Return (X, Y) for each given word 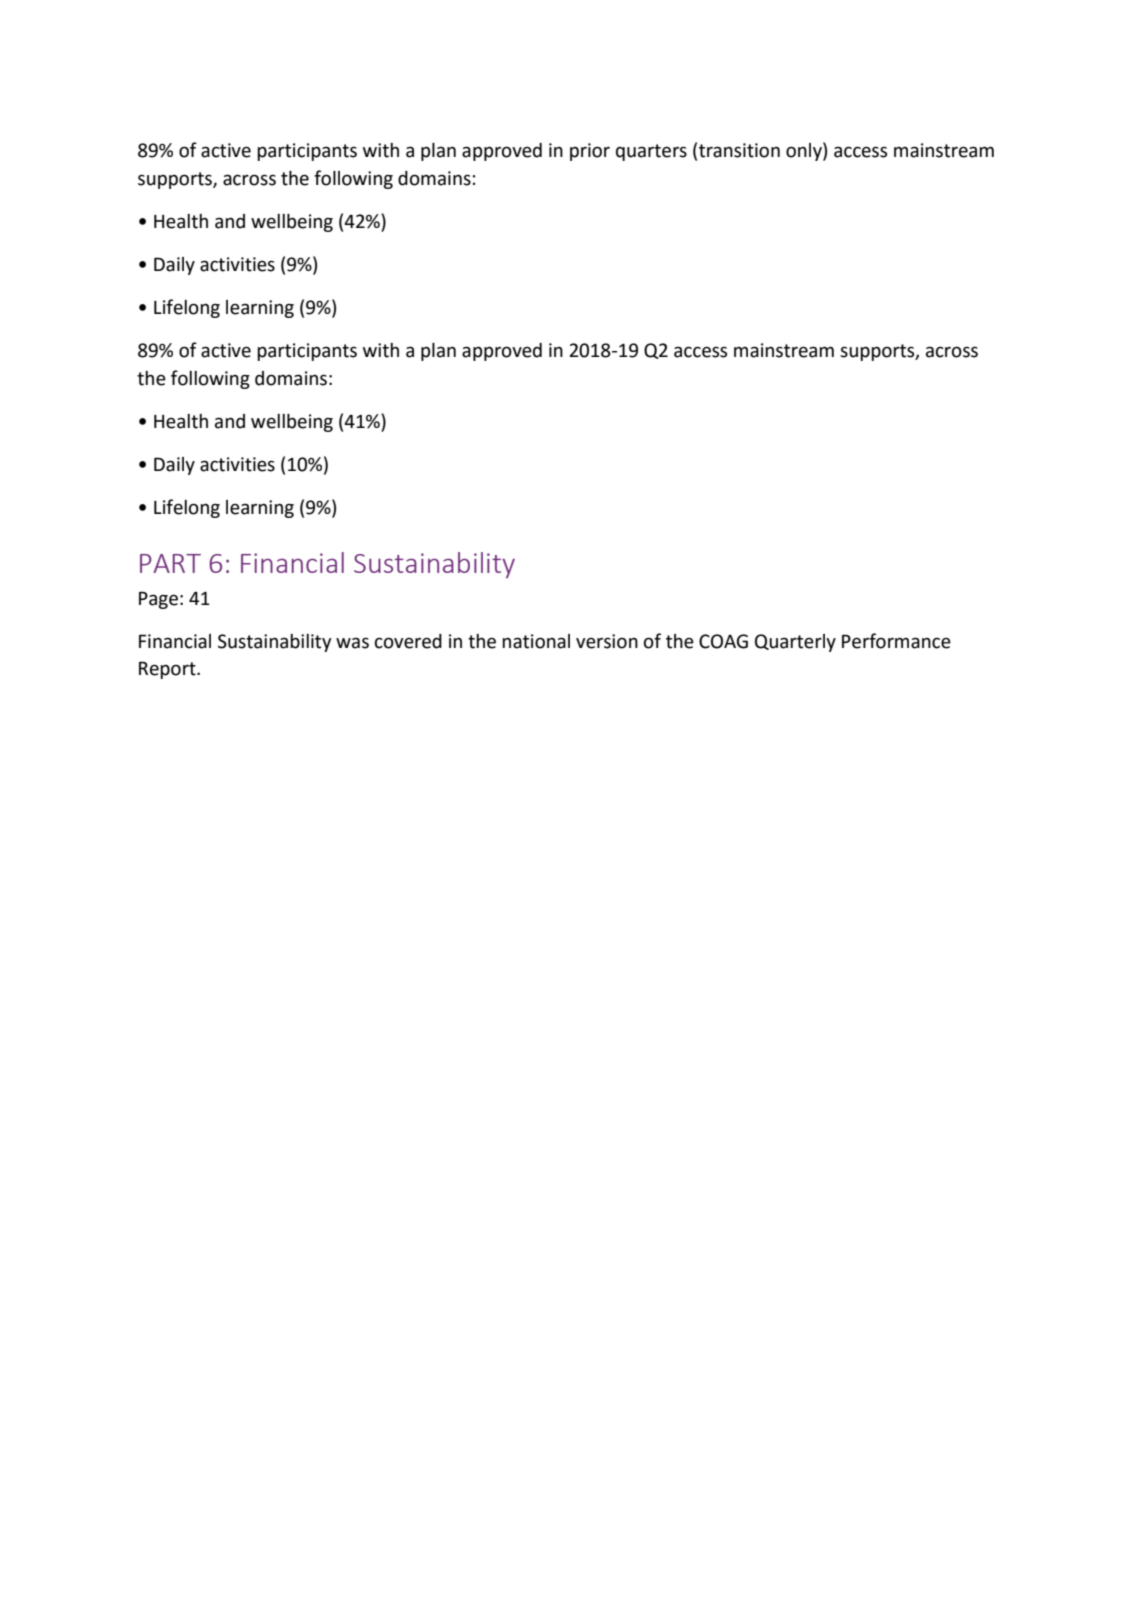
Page (158, 600)
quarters (651, 152)
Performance (896, 641)
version (607, 641)
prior (590, 152)
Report (168, 670)
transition (739, 150)
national (536, 641)
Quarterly (795, 643)
